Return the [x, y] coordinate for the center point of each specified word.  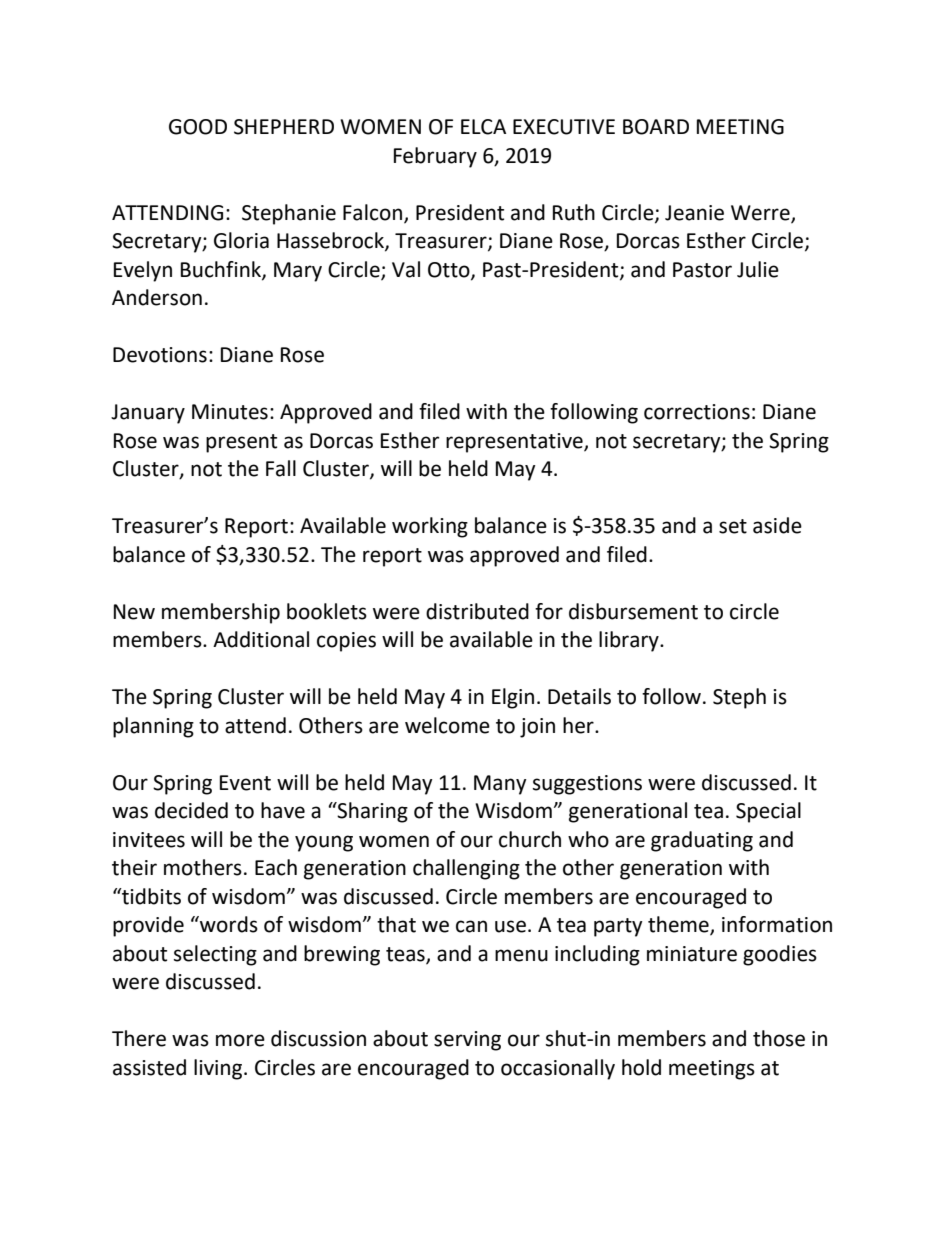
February [435, 157]
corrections [697, 412]
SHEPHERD [284, 127]
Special [768, 812]
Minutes [230, 412]
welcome [447, 725]
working [430, 527]
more [240, 1040]
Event [245, 783]
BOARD [656, 127]
